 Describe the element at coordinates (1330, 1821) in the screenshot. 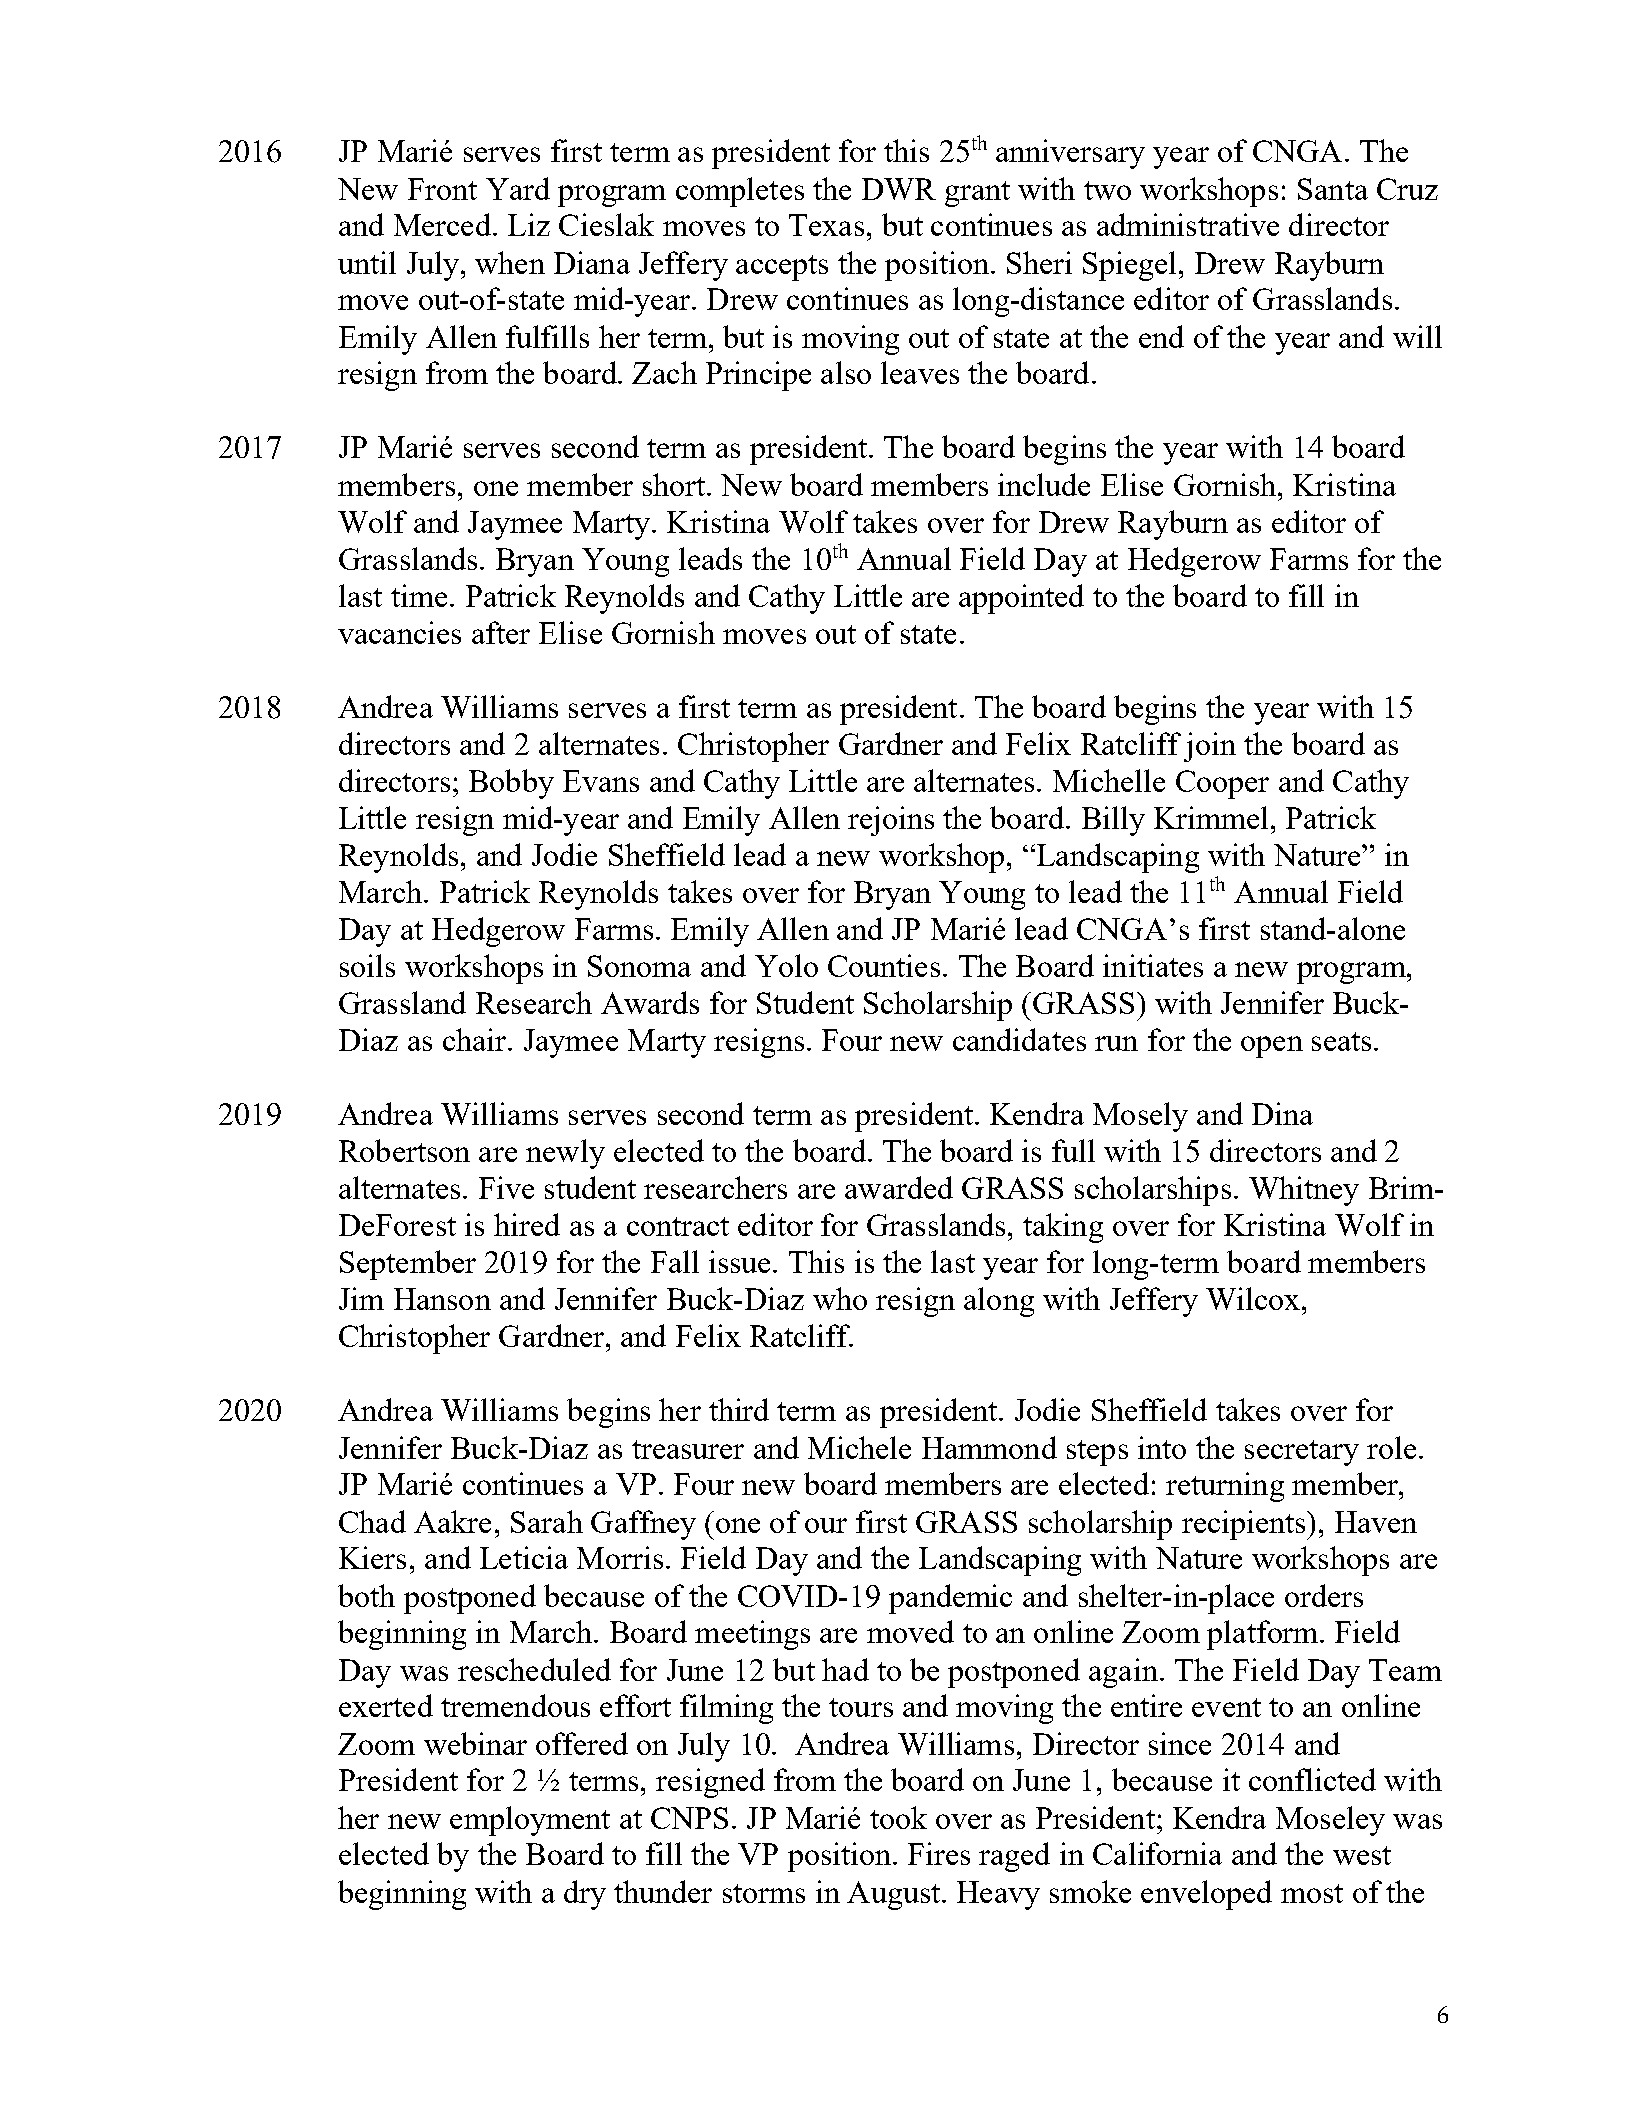

I see `Moseley` at that location.
